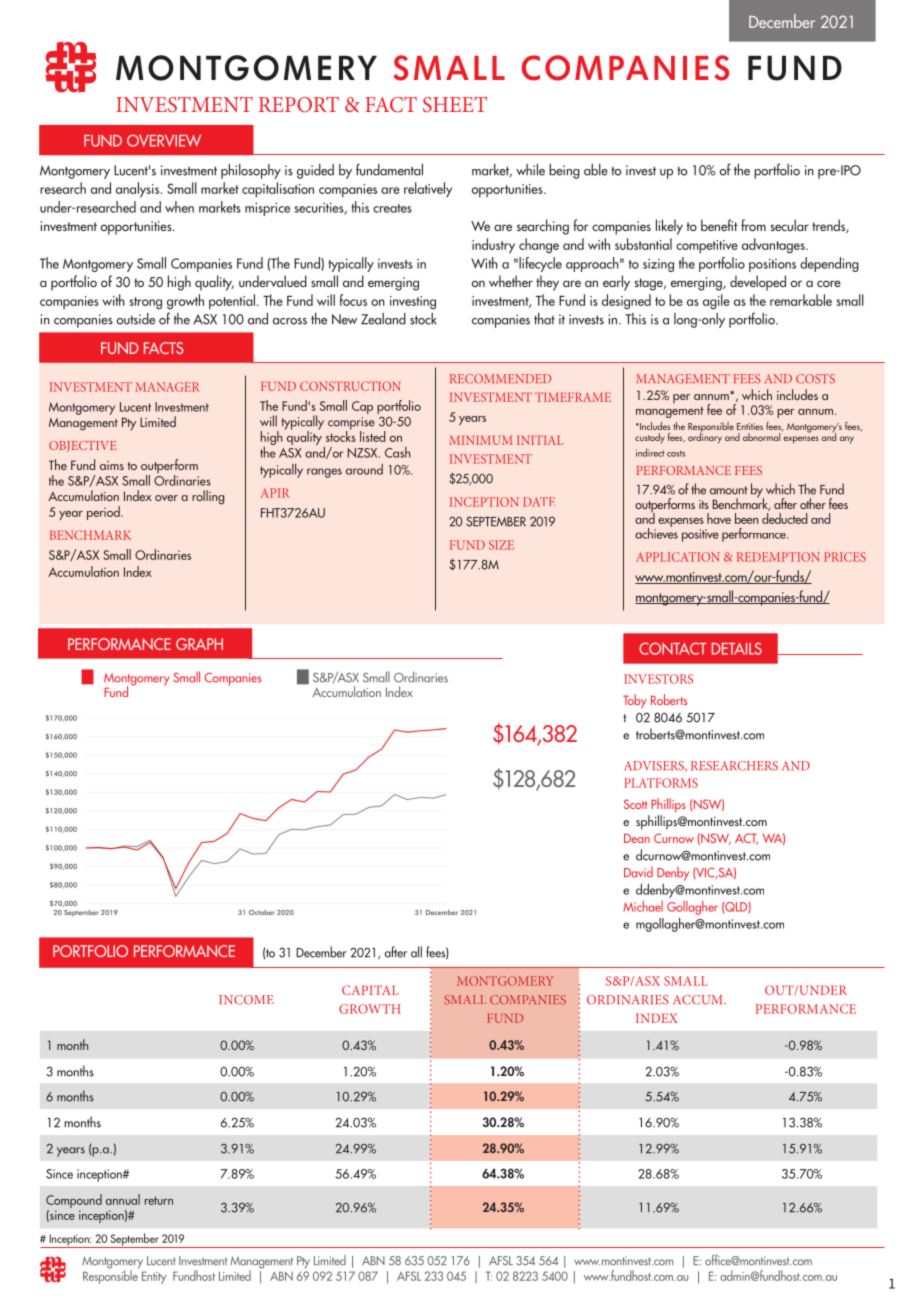 The image size is (924, 1308). Describe the element at coordinates (139, 190) in the screenshot. I see `analysis` at that location.
